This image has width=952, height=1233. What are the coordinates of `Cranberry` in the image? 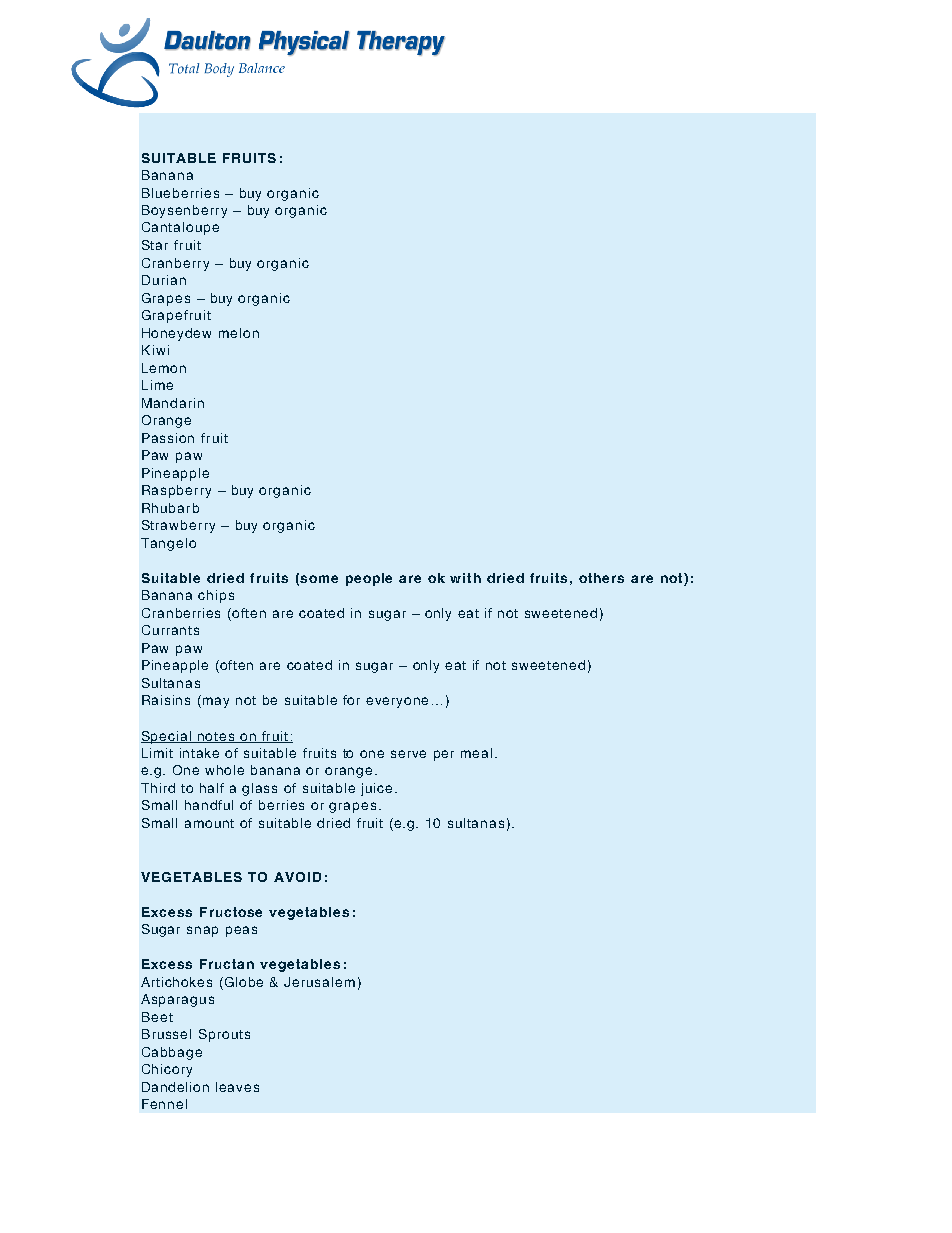 It's located at (175, 264).
